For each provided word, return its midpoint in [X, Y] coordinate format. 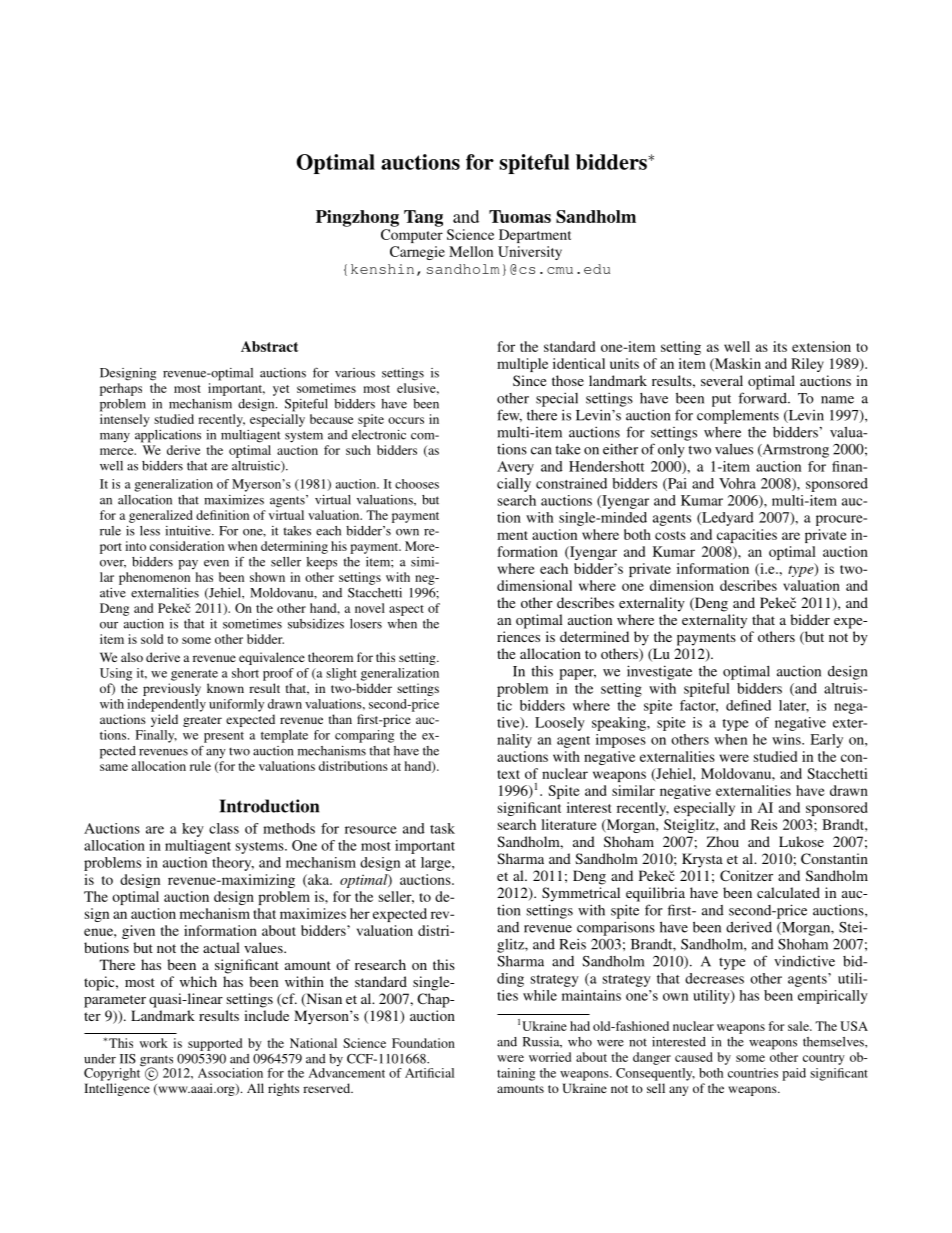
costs [670, 535]
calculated [788, 892]
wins [787, 739]
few [509, 415]
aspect [406, 610]
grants [157, 1062]
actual [221, 947]
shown [267, 577]
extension [821, 346]
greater [202, 721]
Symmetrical [581, 894]
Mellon [471, 251]
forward [763, 398]
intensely [125, 420]
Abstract [269, 346]
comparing [364, 736]
